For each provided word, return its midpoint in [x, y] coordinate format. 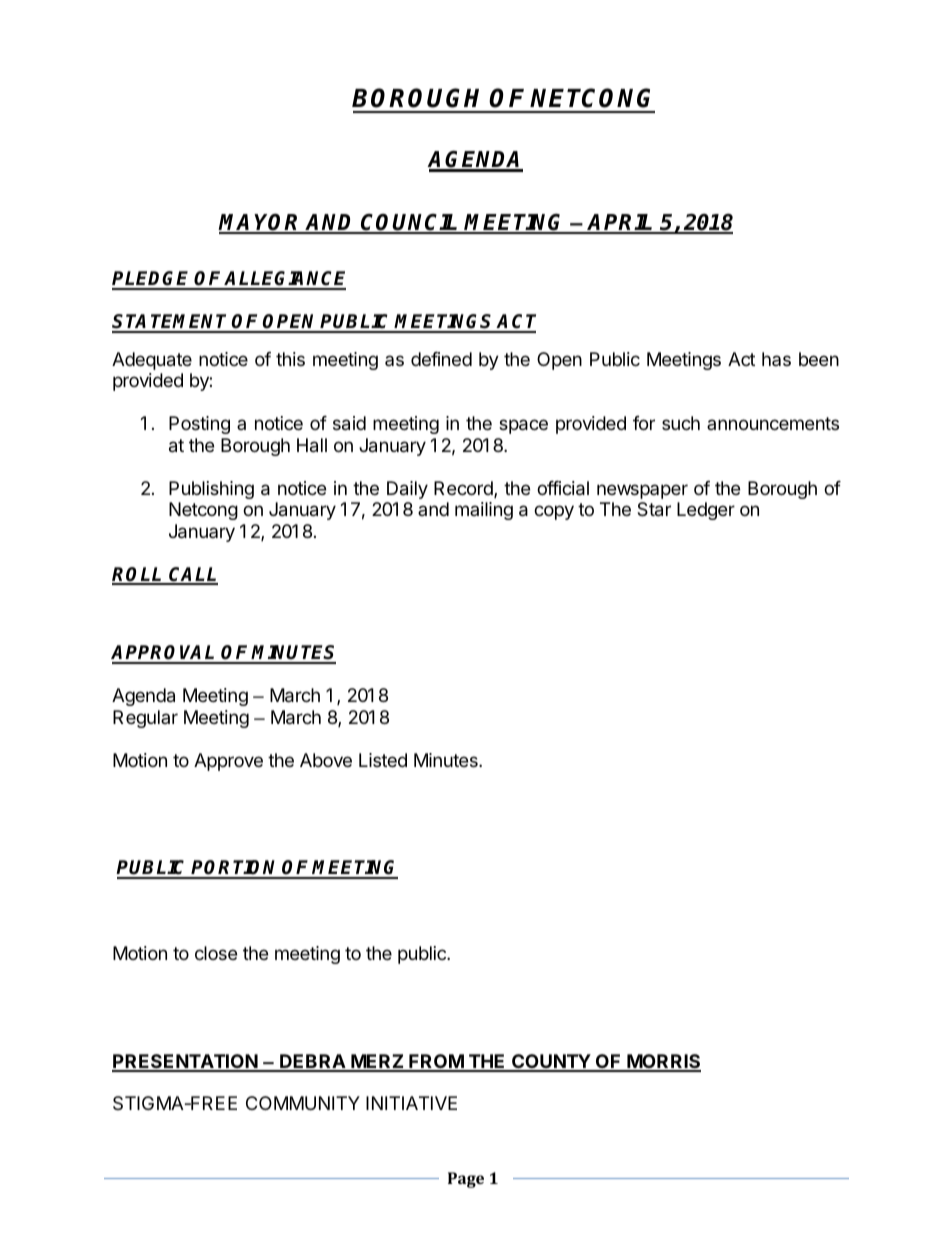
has [776, 359]
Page [466, 1180]
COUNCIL [410, 223]
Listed [383, 760]
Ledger [706, 511]
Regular [145, 719]
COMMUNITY [303, 1103]
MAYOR [261, 223]
